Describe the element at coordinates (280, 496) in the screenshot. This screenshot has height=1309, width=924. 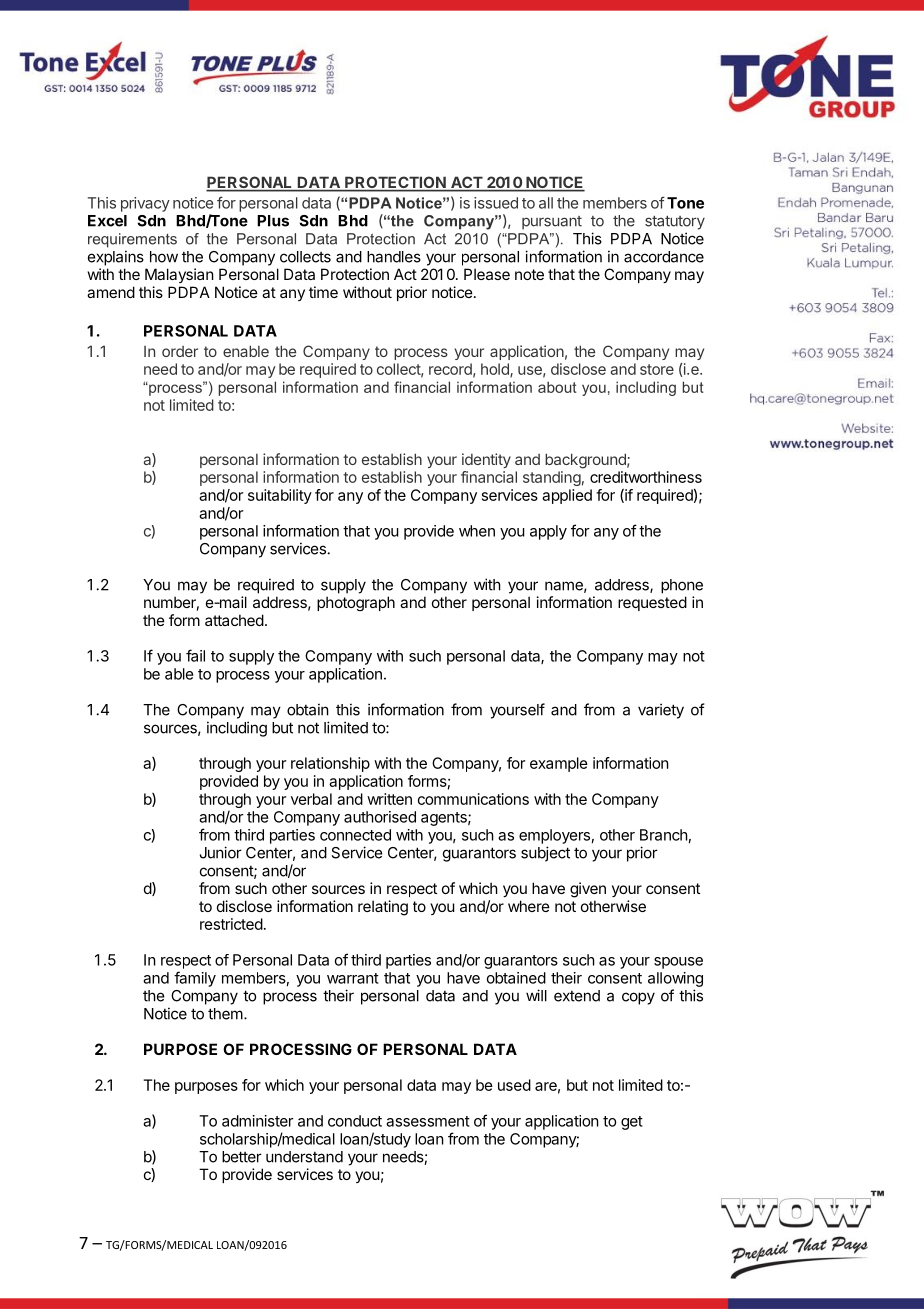
I see `suitability` at that location.
